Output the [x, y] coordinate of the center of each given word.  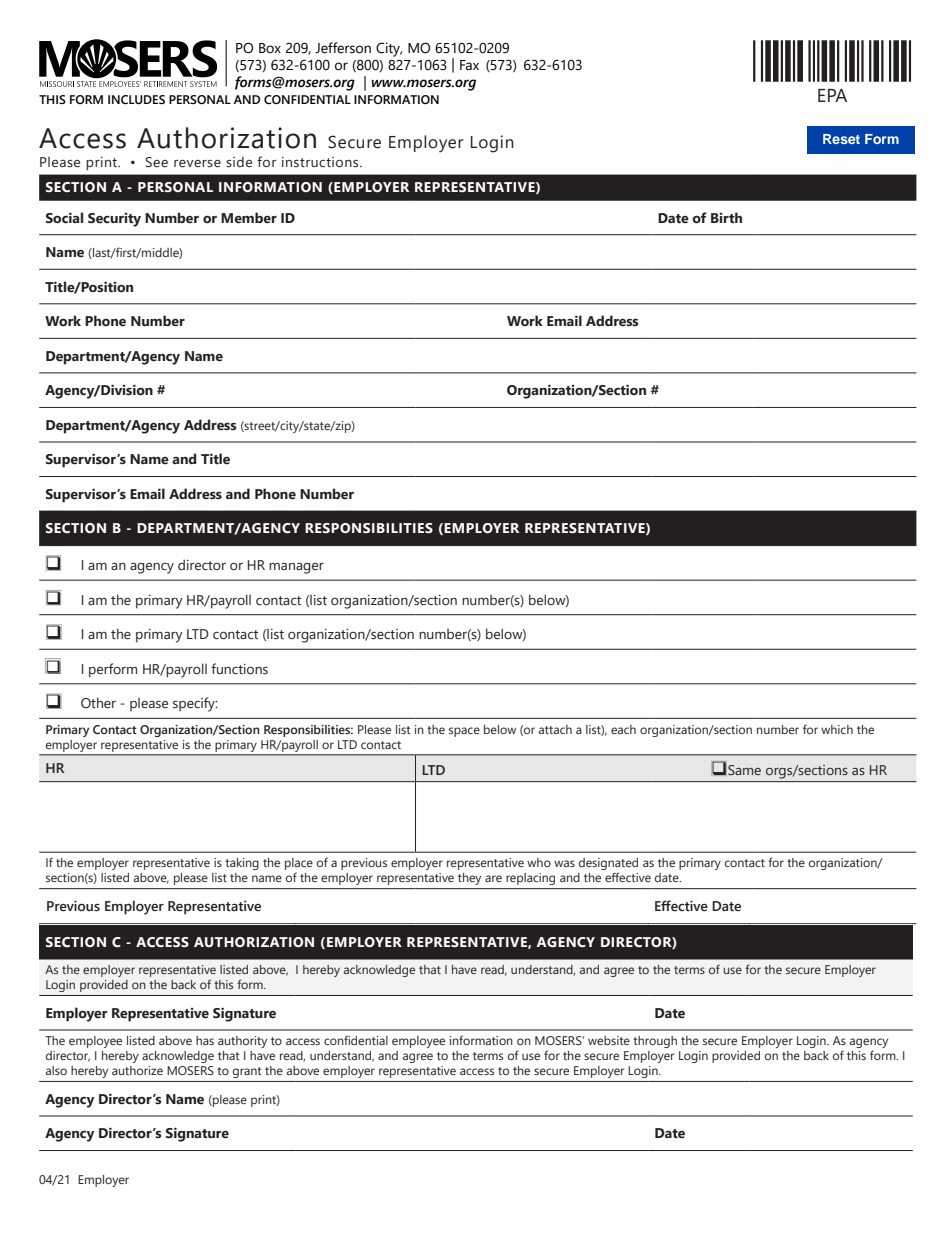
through [655, 1042]
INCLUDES [136, 99]
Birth [726, 218]
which [837, 729]
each [623, 729]
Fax [469, 65]
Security [114, 220]
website [609, 1040]
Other [98, 703]
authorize [137, 1070]
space [464, 732]
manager [296, 568]
